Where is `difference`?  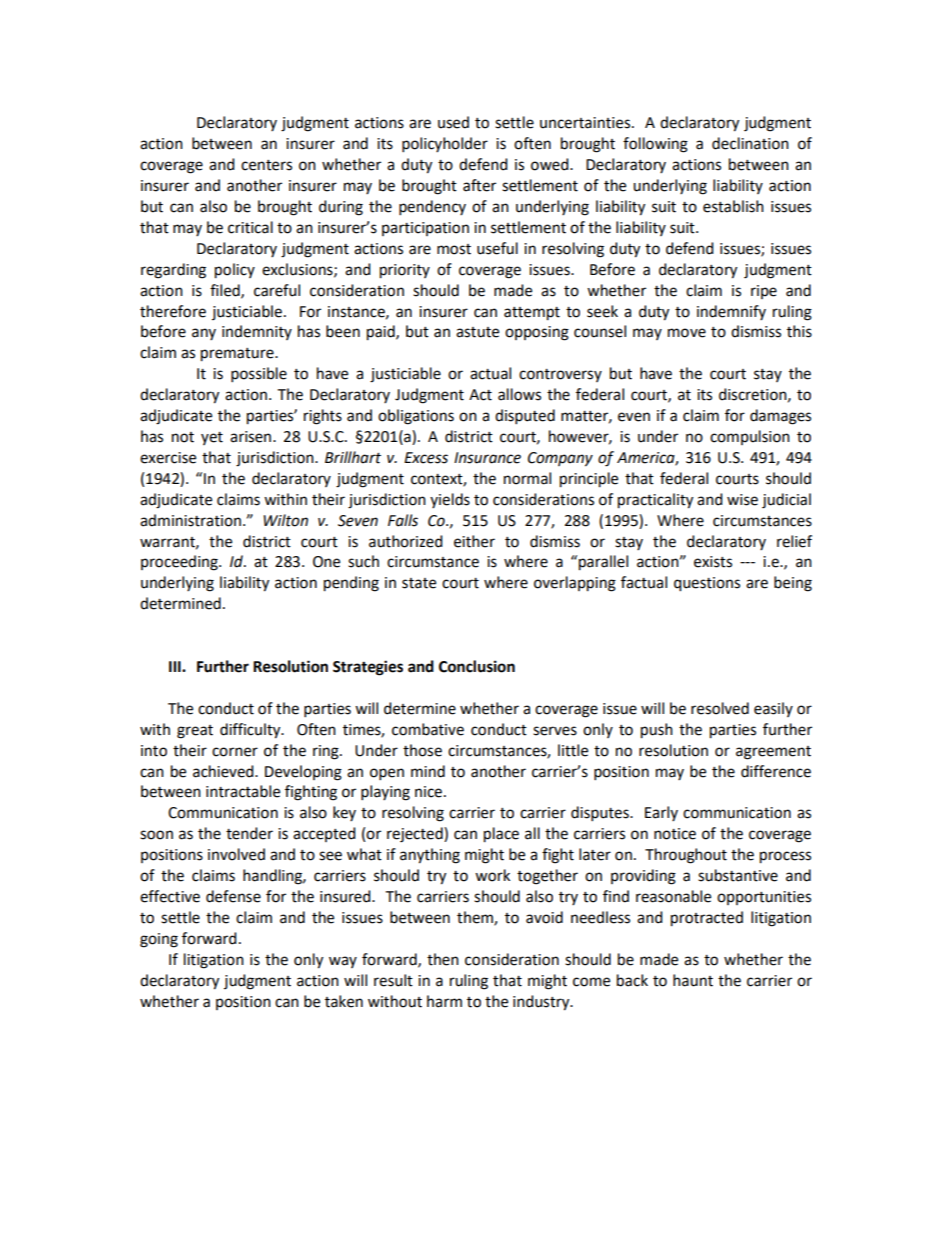 difference is located at coordinates (776, 771).
